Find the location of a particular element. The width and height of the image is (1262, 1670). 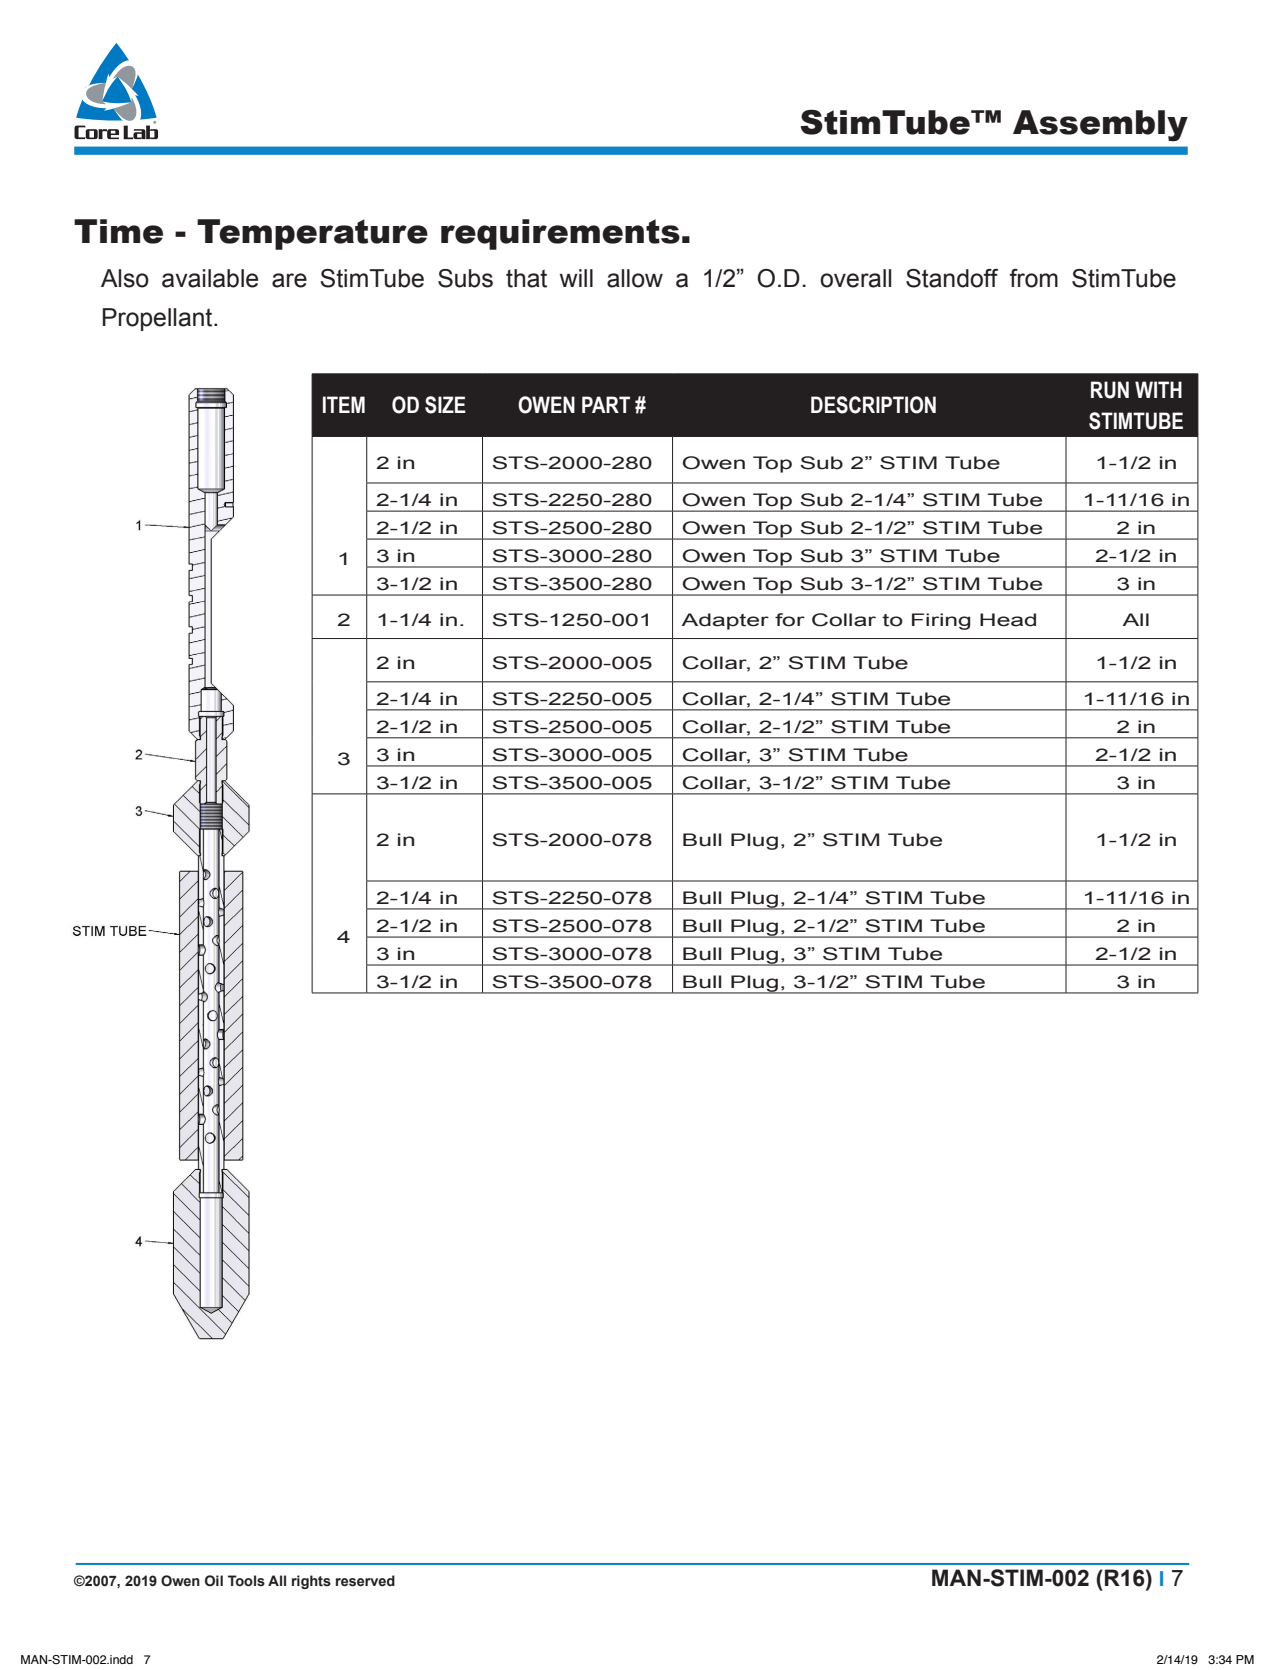

Temperature is located at coordinates (312, 234).
